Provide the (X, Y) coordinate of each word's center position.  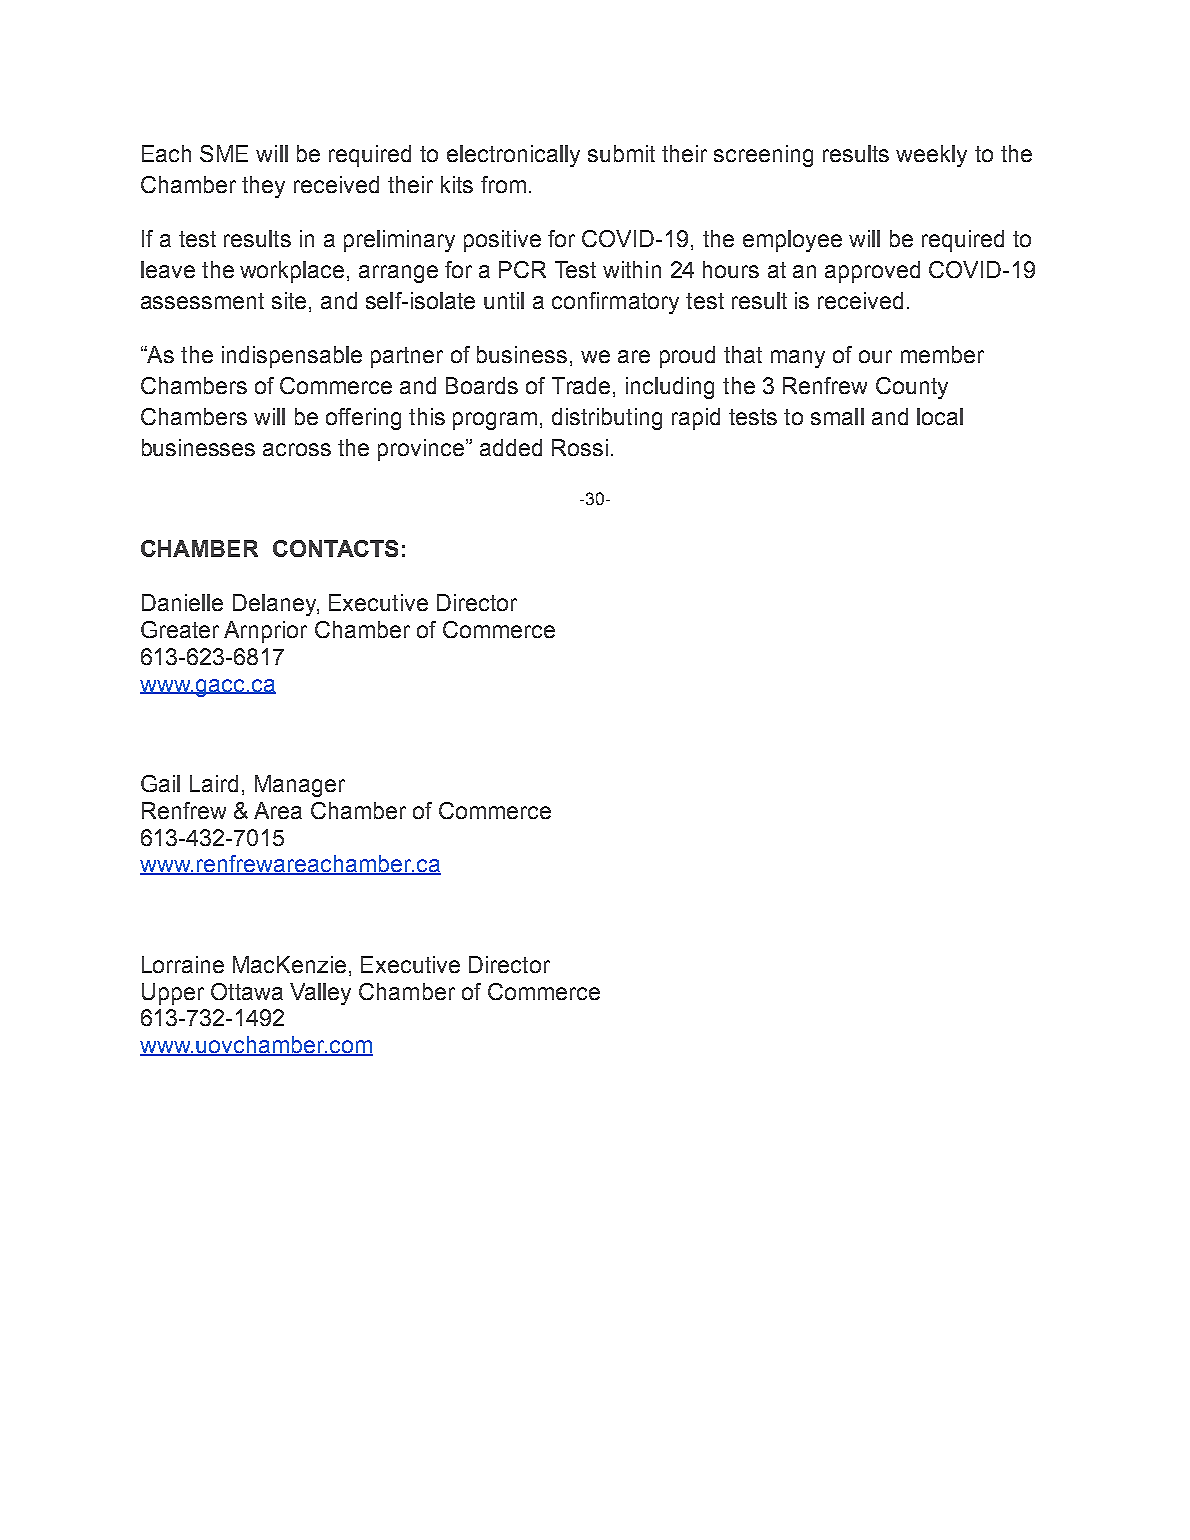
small (837, 416)
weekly (931, 156)
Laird (214, 783)
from (503, 184)
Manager (300, 786)
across (297, 449)
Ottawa (247, 991)
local (940, 416)
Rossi (580, 447)
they (263, 187)
